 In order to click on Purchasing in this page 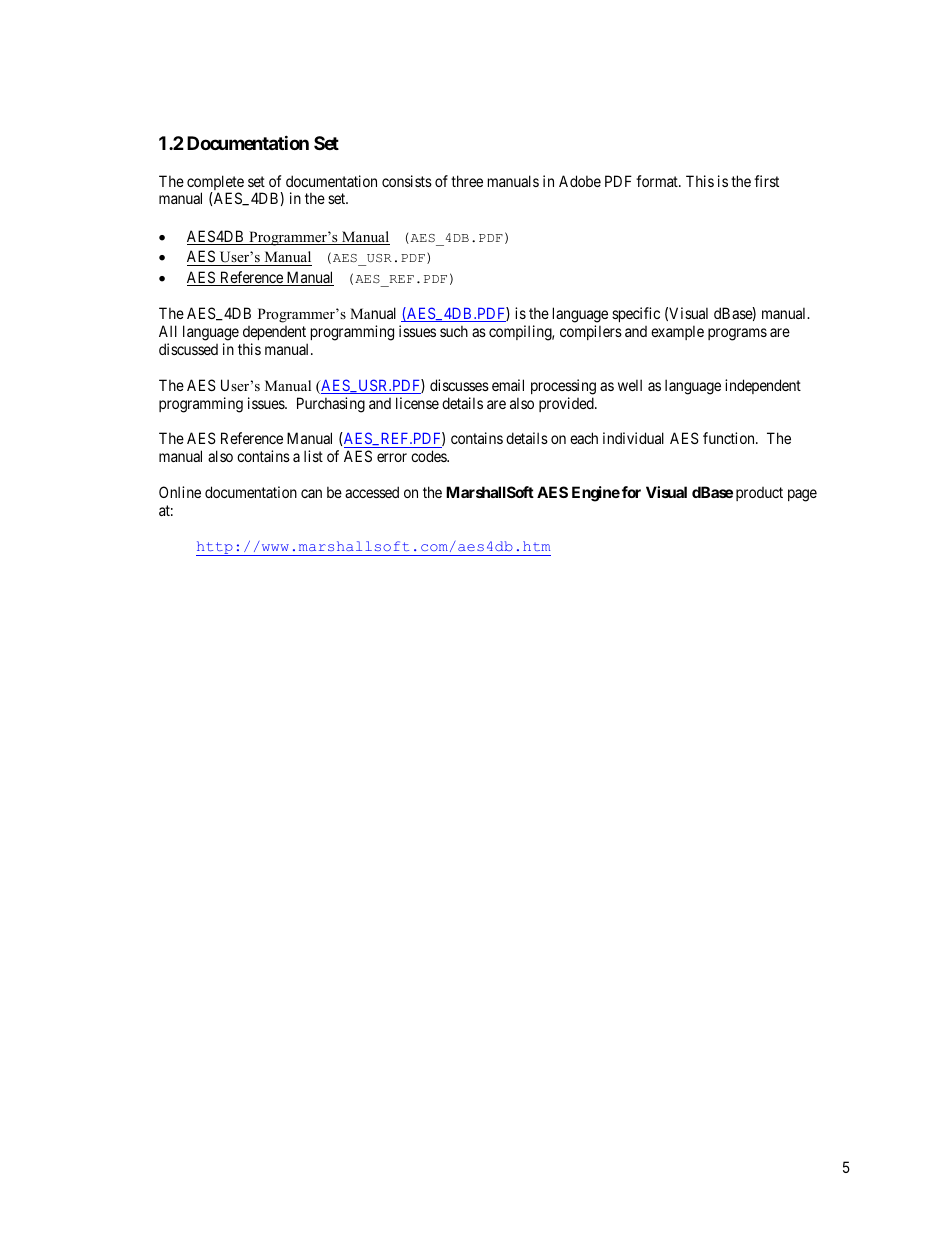, I will do `click(331, 405)`.
